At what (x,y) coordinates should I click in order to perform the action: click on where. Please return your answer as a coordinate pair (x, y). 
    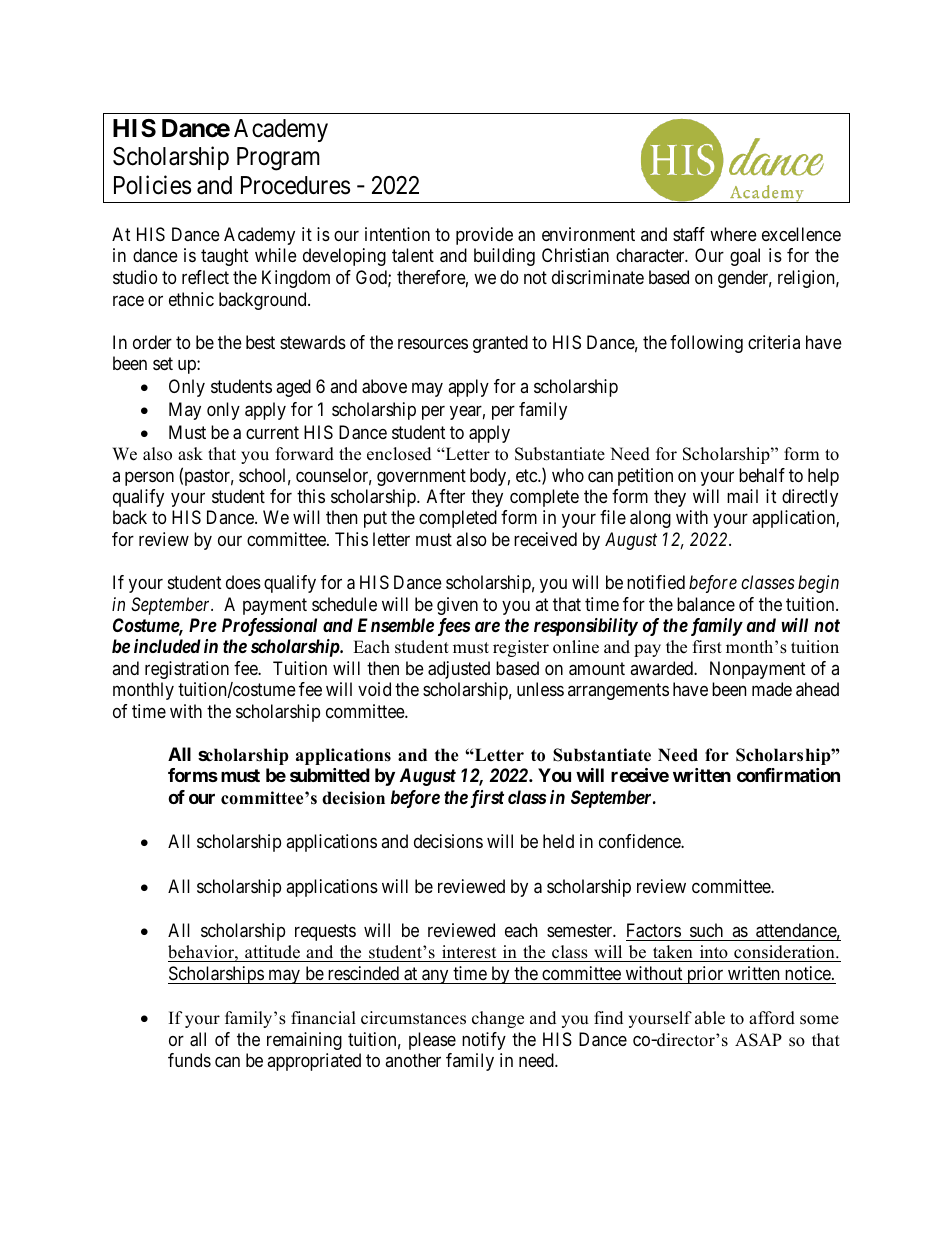
    Looking at the image, I should click on (733, 234).
